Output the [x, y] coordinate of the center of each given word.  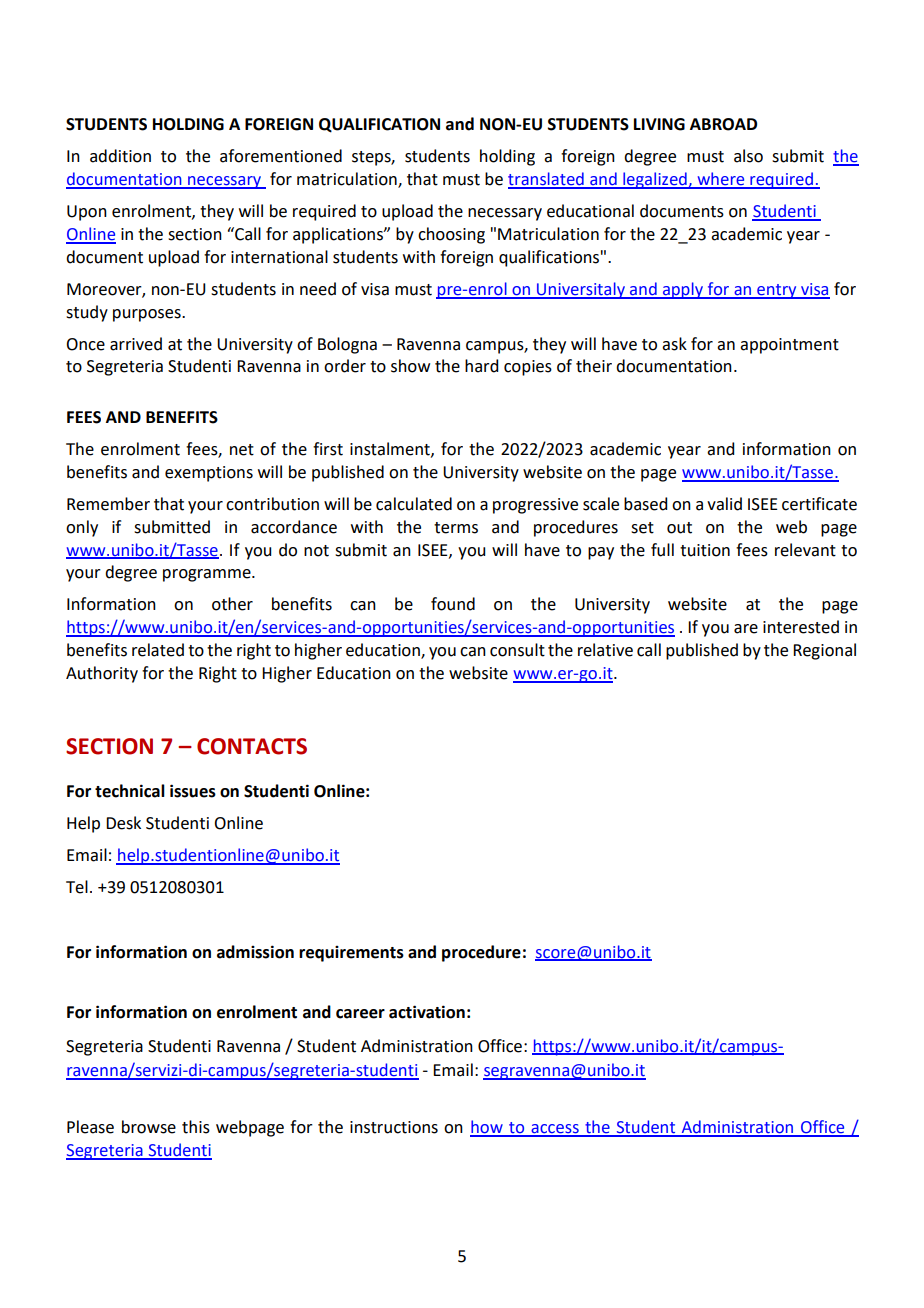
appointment [789, 346]
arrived [136, 344]
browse [149, 1127]
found [453, 604]
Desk [123, 823]
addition [120, 156]
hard [481, 366]
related [158, 650]
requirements [351, 954]
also [748, 156]
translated [547, 180]
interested [801, 627]
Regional [824, 651]
